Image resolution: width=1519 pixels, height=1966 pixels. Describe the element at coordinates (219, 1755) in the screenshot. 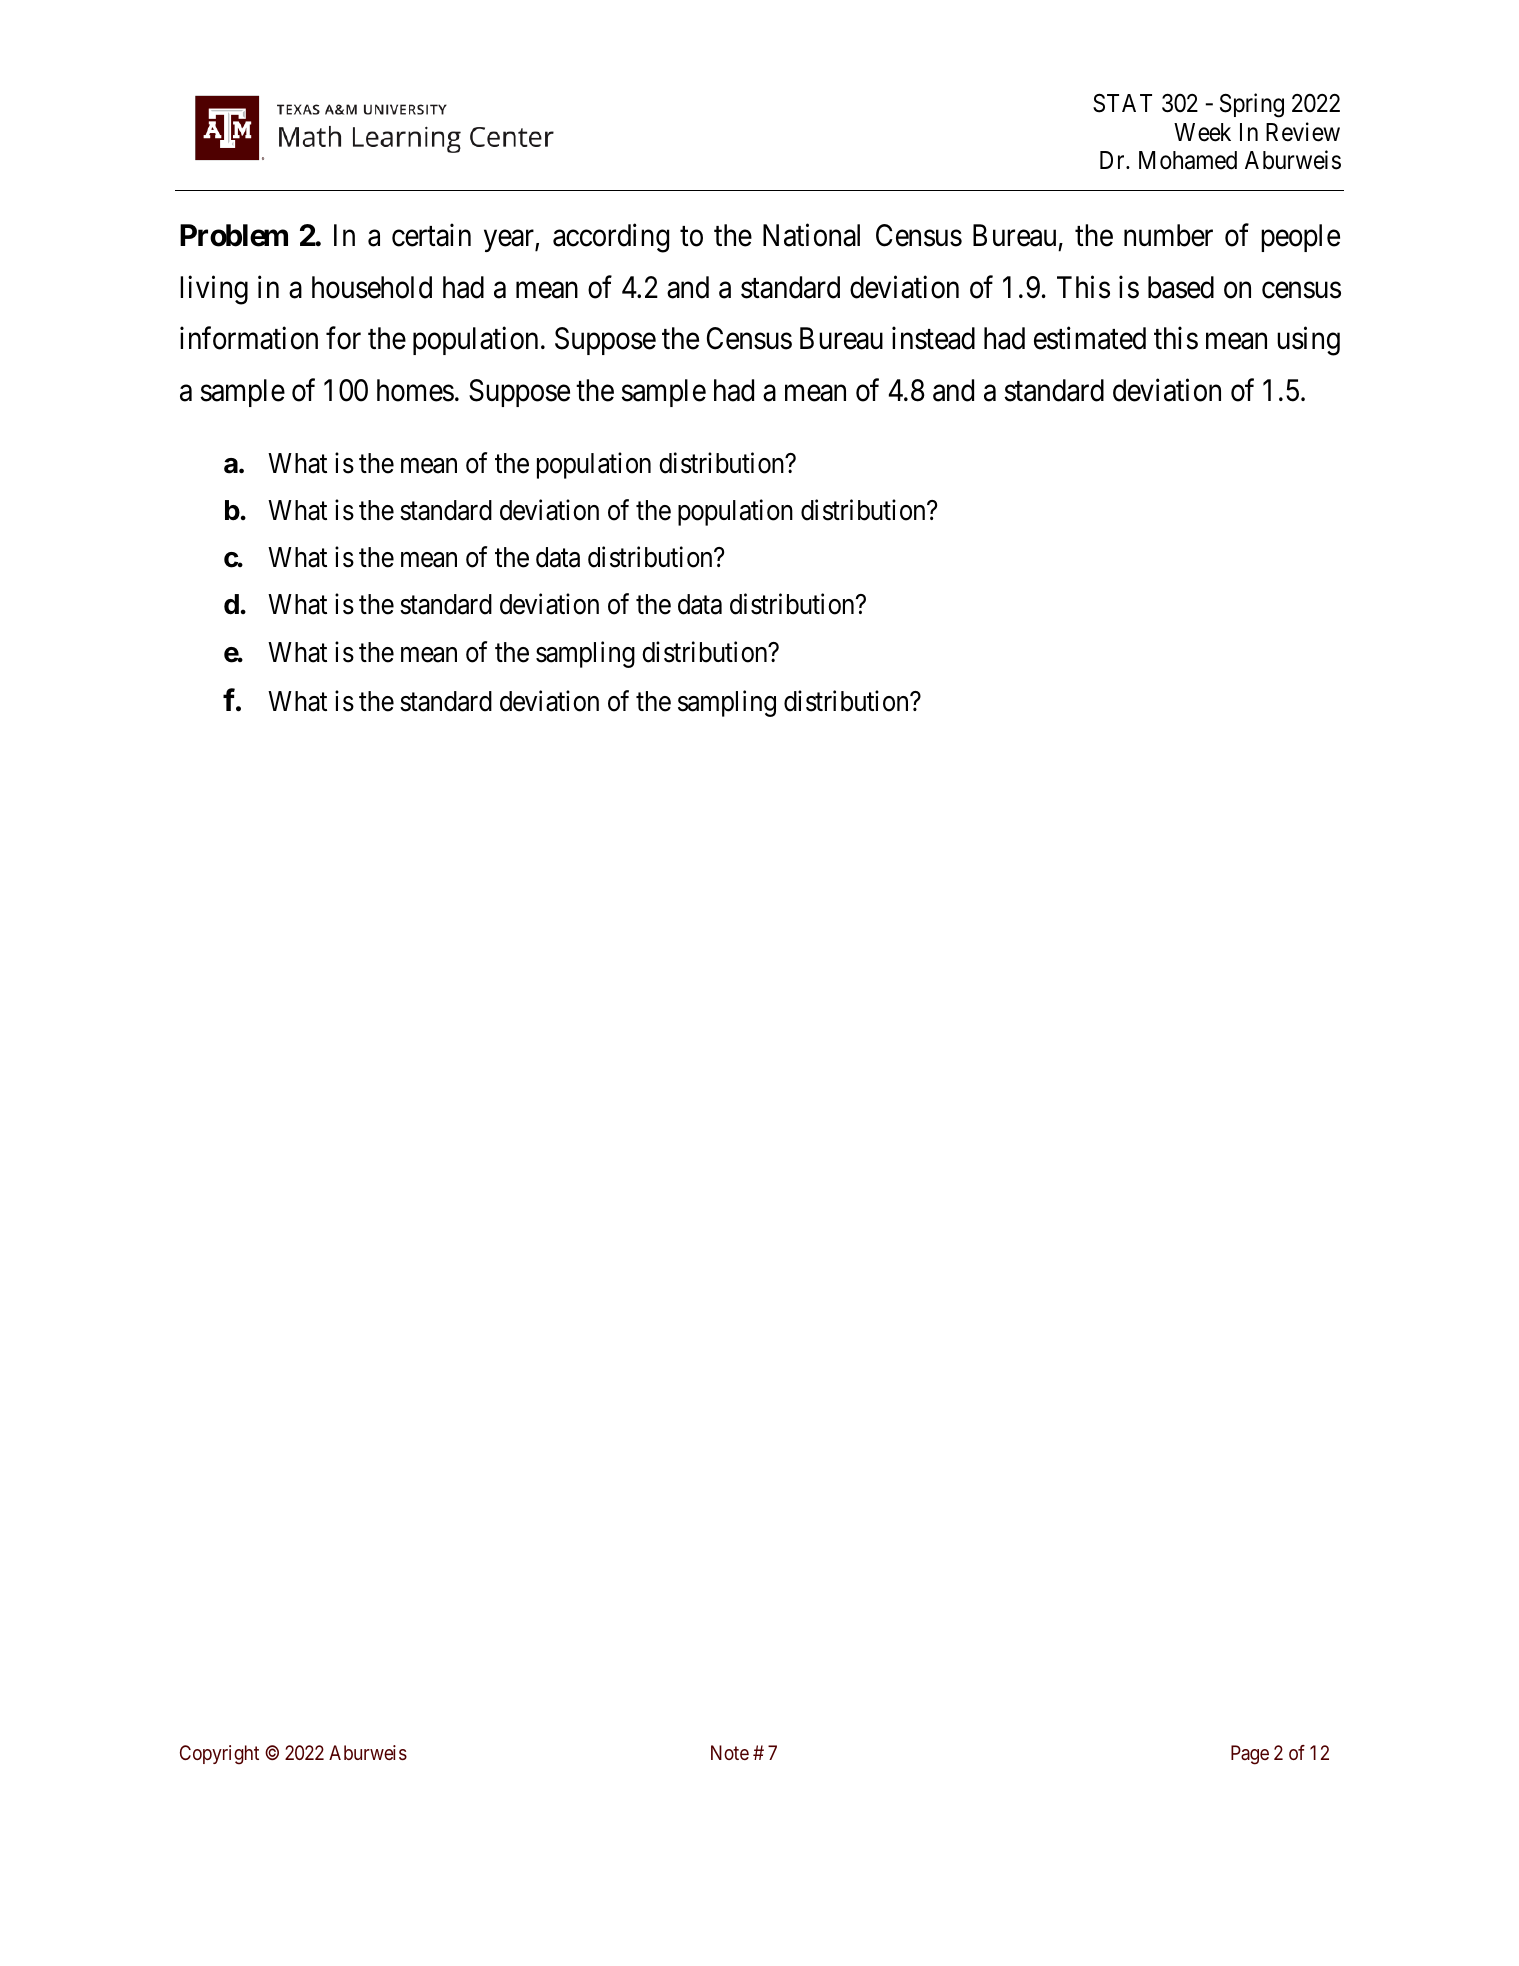

I see `Copyright` at that location.
